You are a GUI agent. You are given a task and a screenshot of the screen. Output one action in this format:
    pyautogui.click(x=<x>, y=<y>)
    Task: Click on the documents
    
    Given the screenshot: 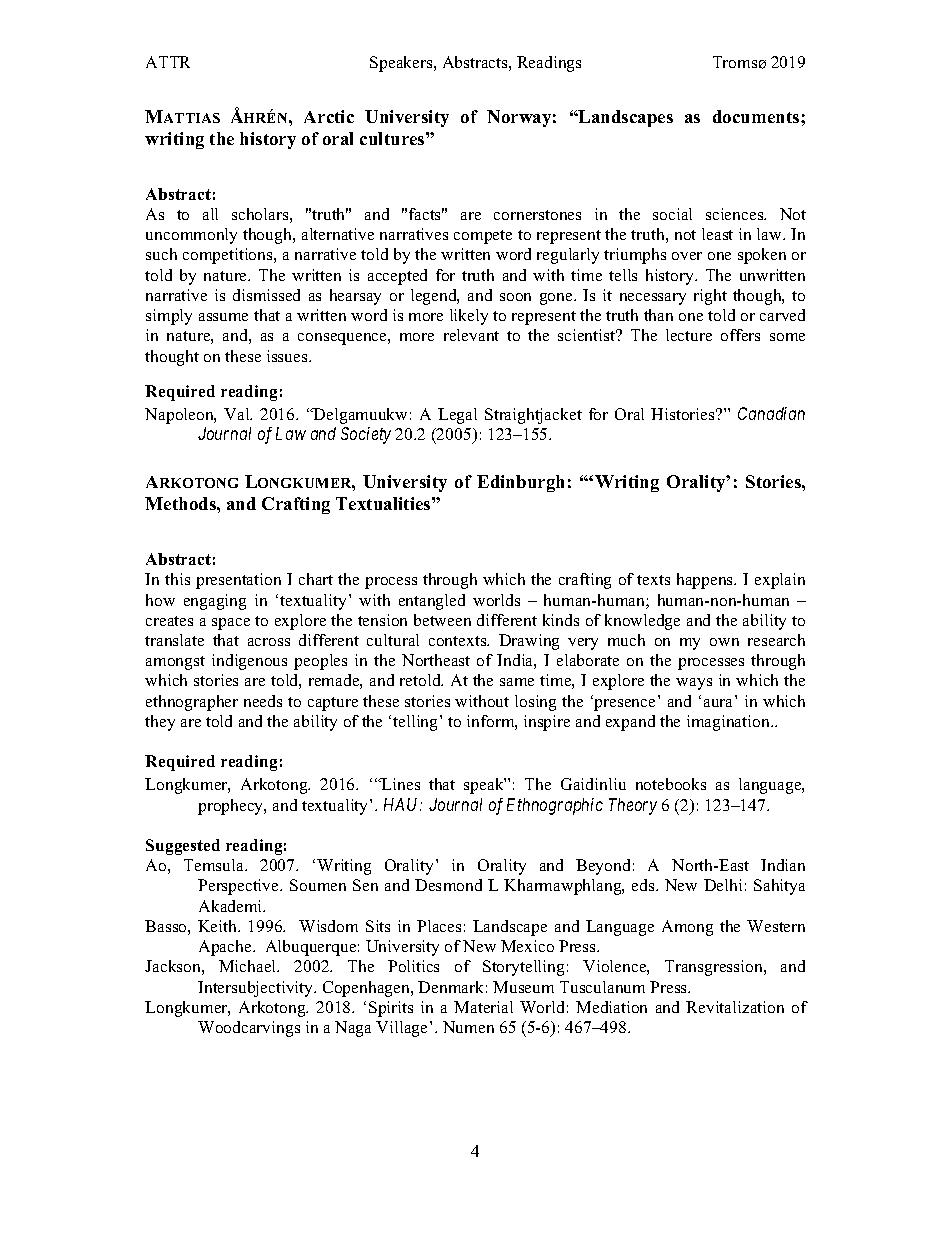 What is the action you would take?
    pyautogui.click(x=757, y=116)
